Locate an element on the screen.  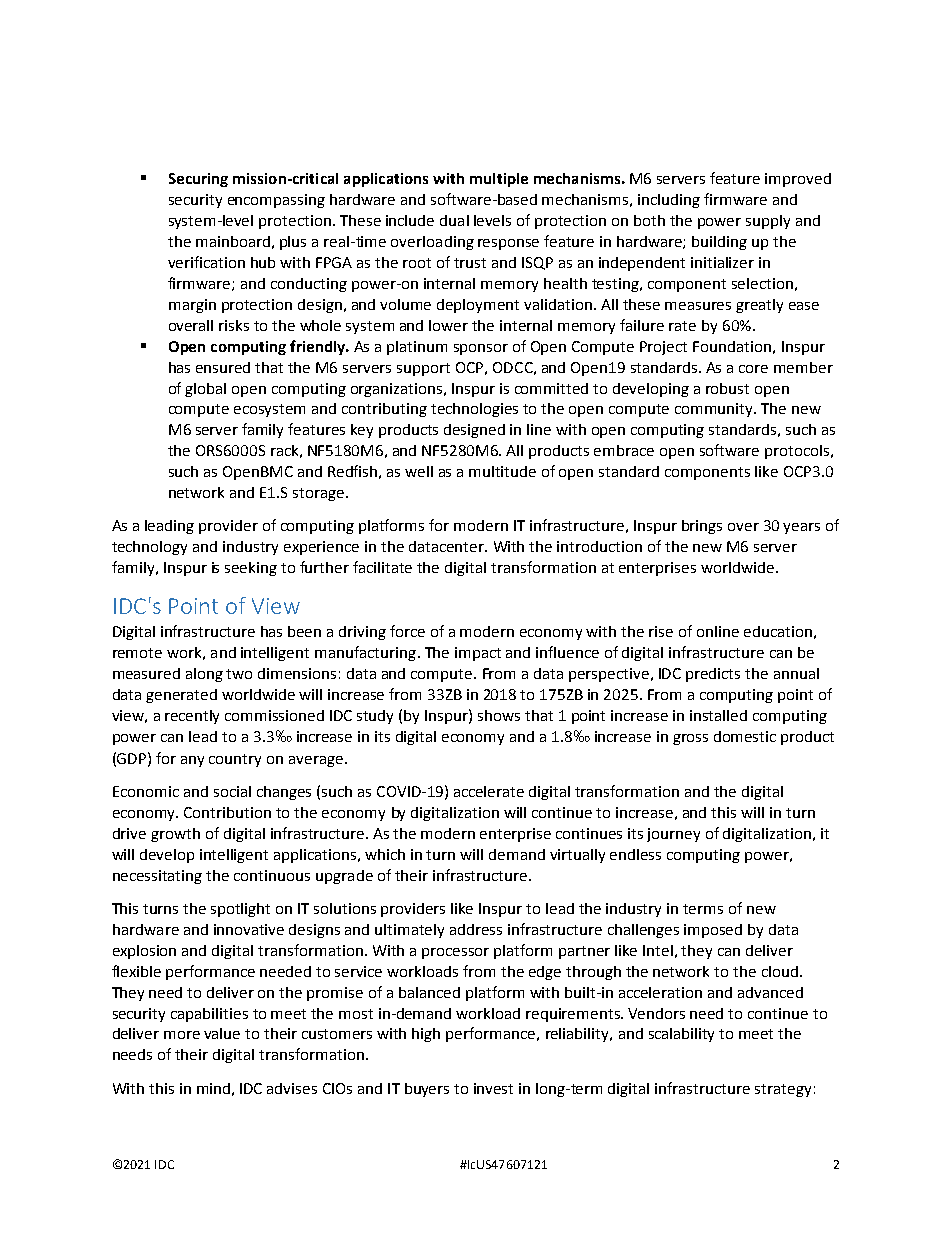
any is located at coordinates (192, 761).
